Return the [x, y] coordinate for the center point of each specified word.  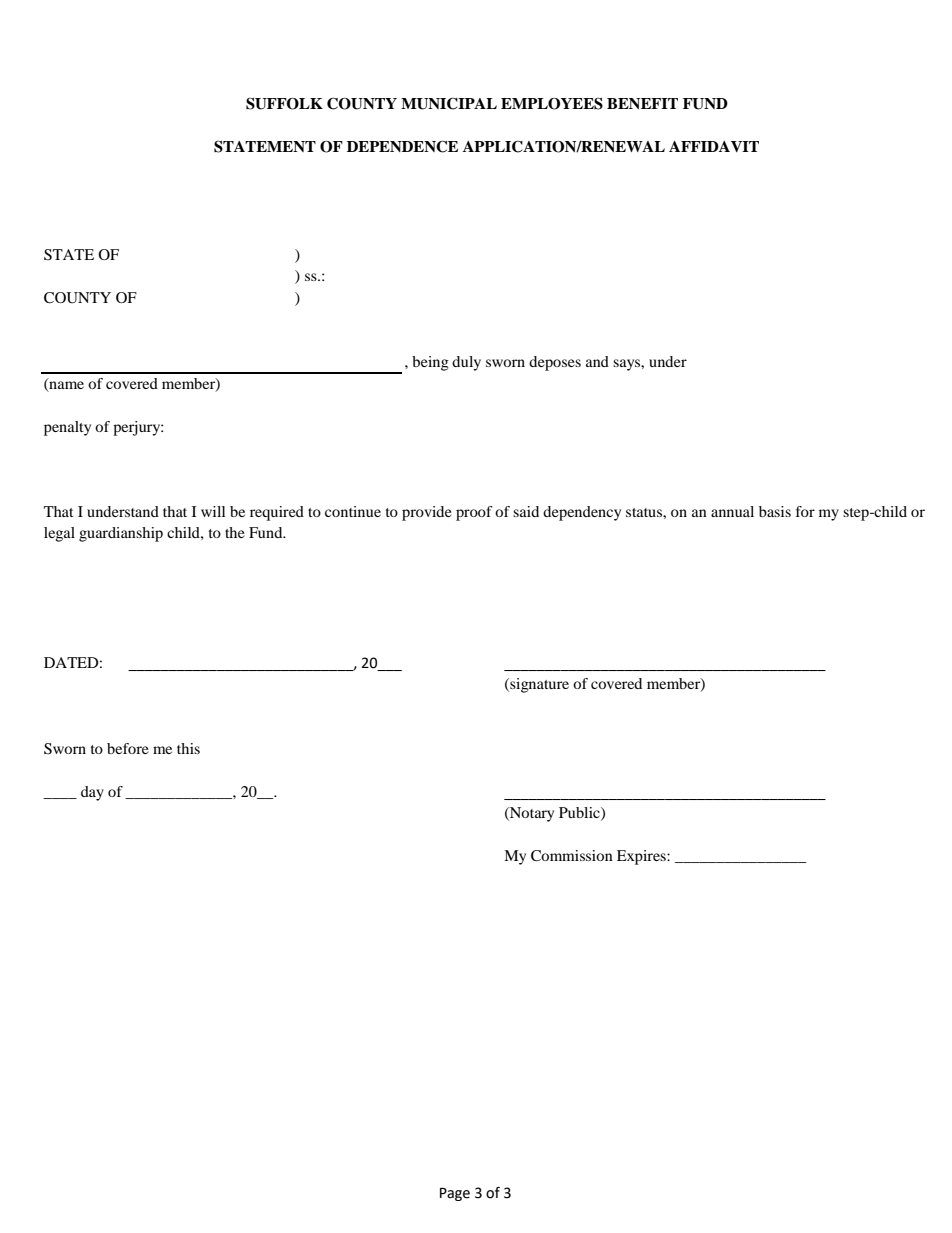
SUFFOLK [284, 104]
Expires [642, 857]
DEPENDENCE [402, 146]
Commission [572, 856]
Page [455, 1194]
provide [427, 513]
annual [732, 511]
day [92, 793]
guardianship [121, 534]
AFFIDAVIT [714, 146]
